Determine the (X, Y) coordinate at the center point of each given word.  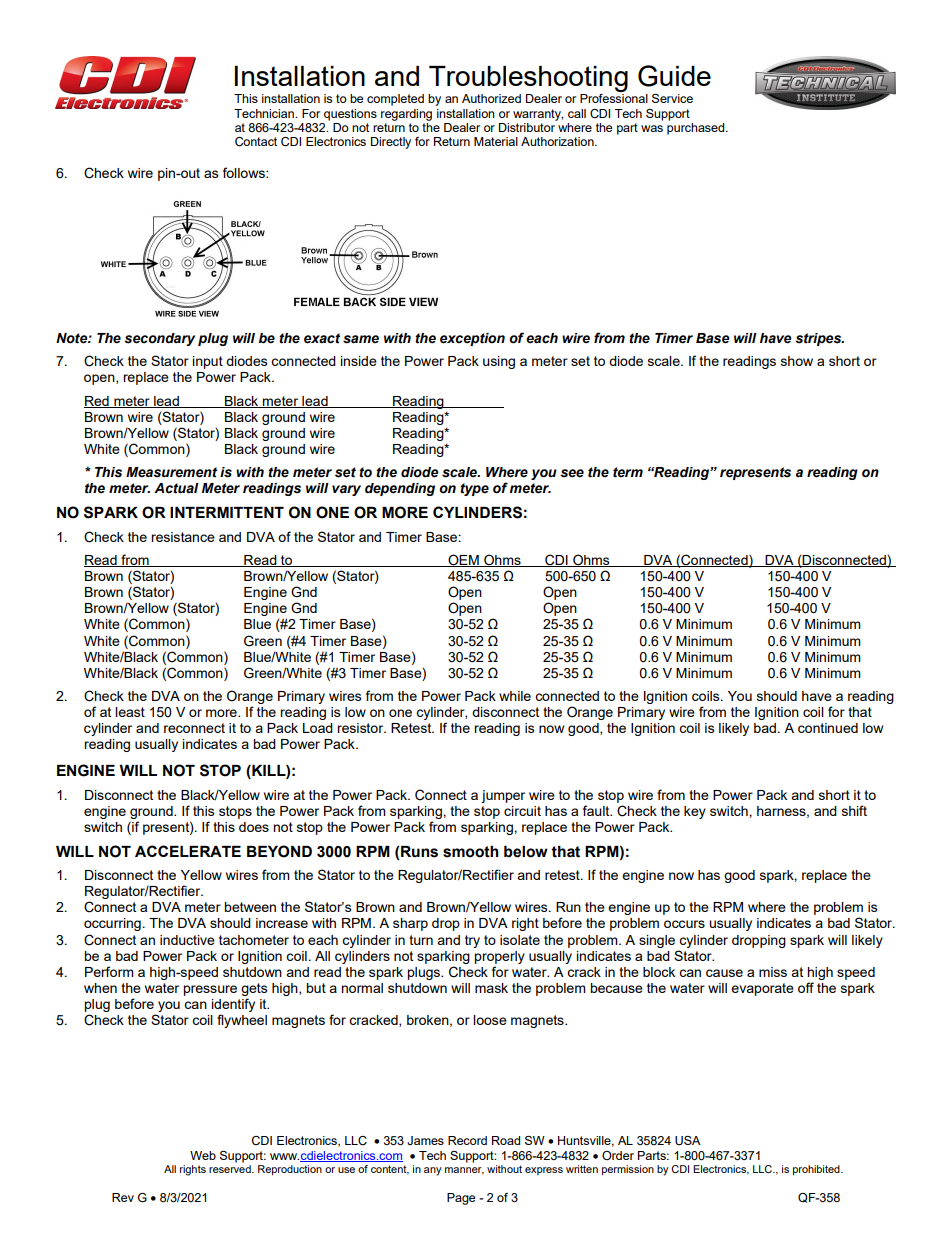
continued (828, 728)
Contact (256, 142)
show (797, 361)
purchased (697, 129)
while (515, 696)
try (472, 941)
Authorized (491, 98)
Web (203, 1155)
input (208, 362)
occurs (684, 924)
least (130, 712)
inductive (187, 940)
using (499, 362)
